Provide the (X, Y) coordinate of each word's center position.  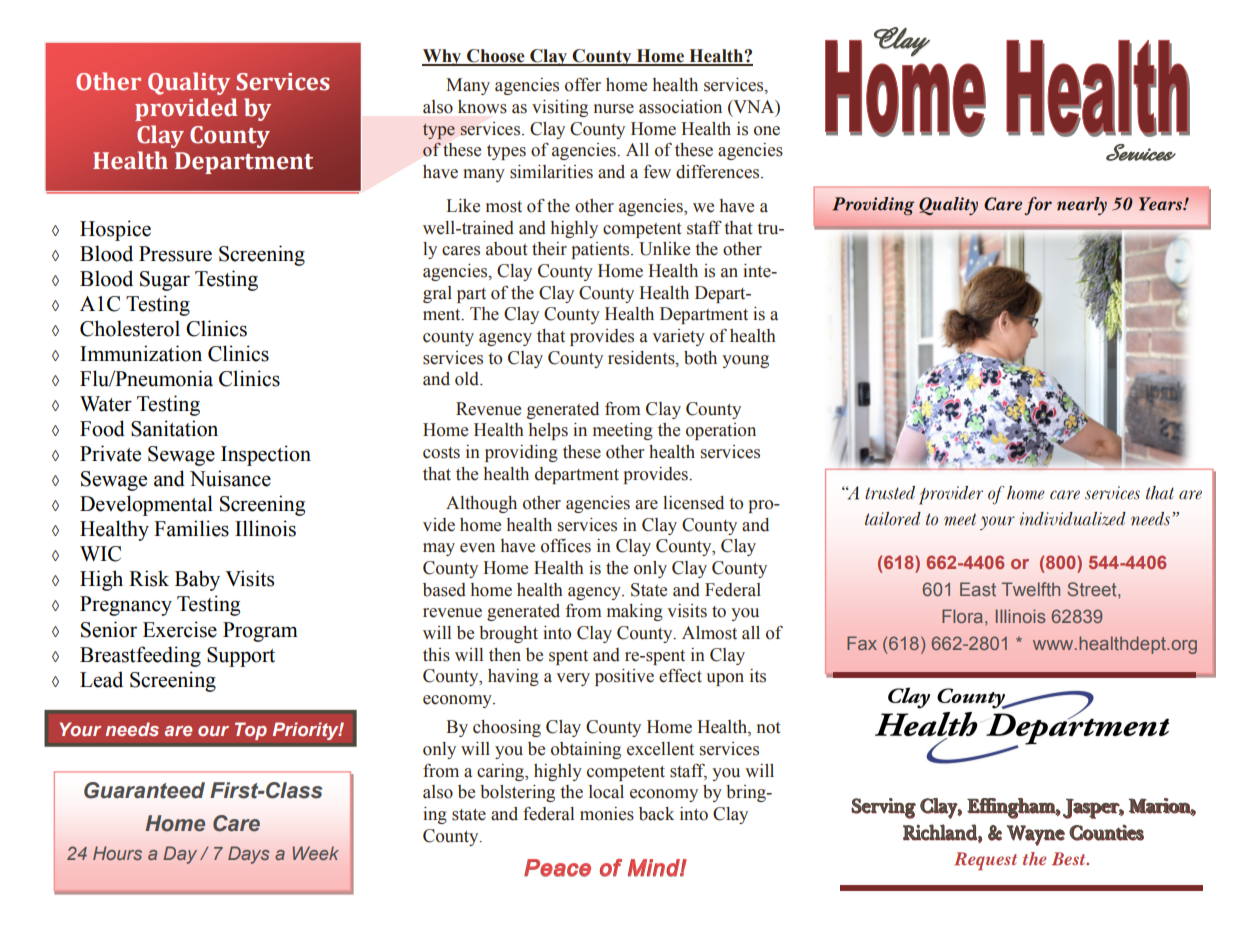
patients (602, 250)
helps (548, 431)
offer (583, 84)
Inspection (266, 455)
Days (248, 855)
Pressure (175, 254)
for (1038, 206)
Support (241, 657)
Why (443, 57)
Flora (962, 616)
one (767, 131)
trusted (890, 493)
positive (624, 677)
